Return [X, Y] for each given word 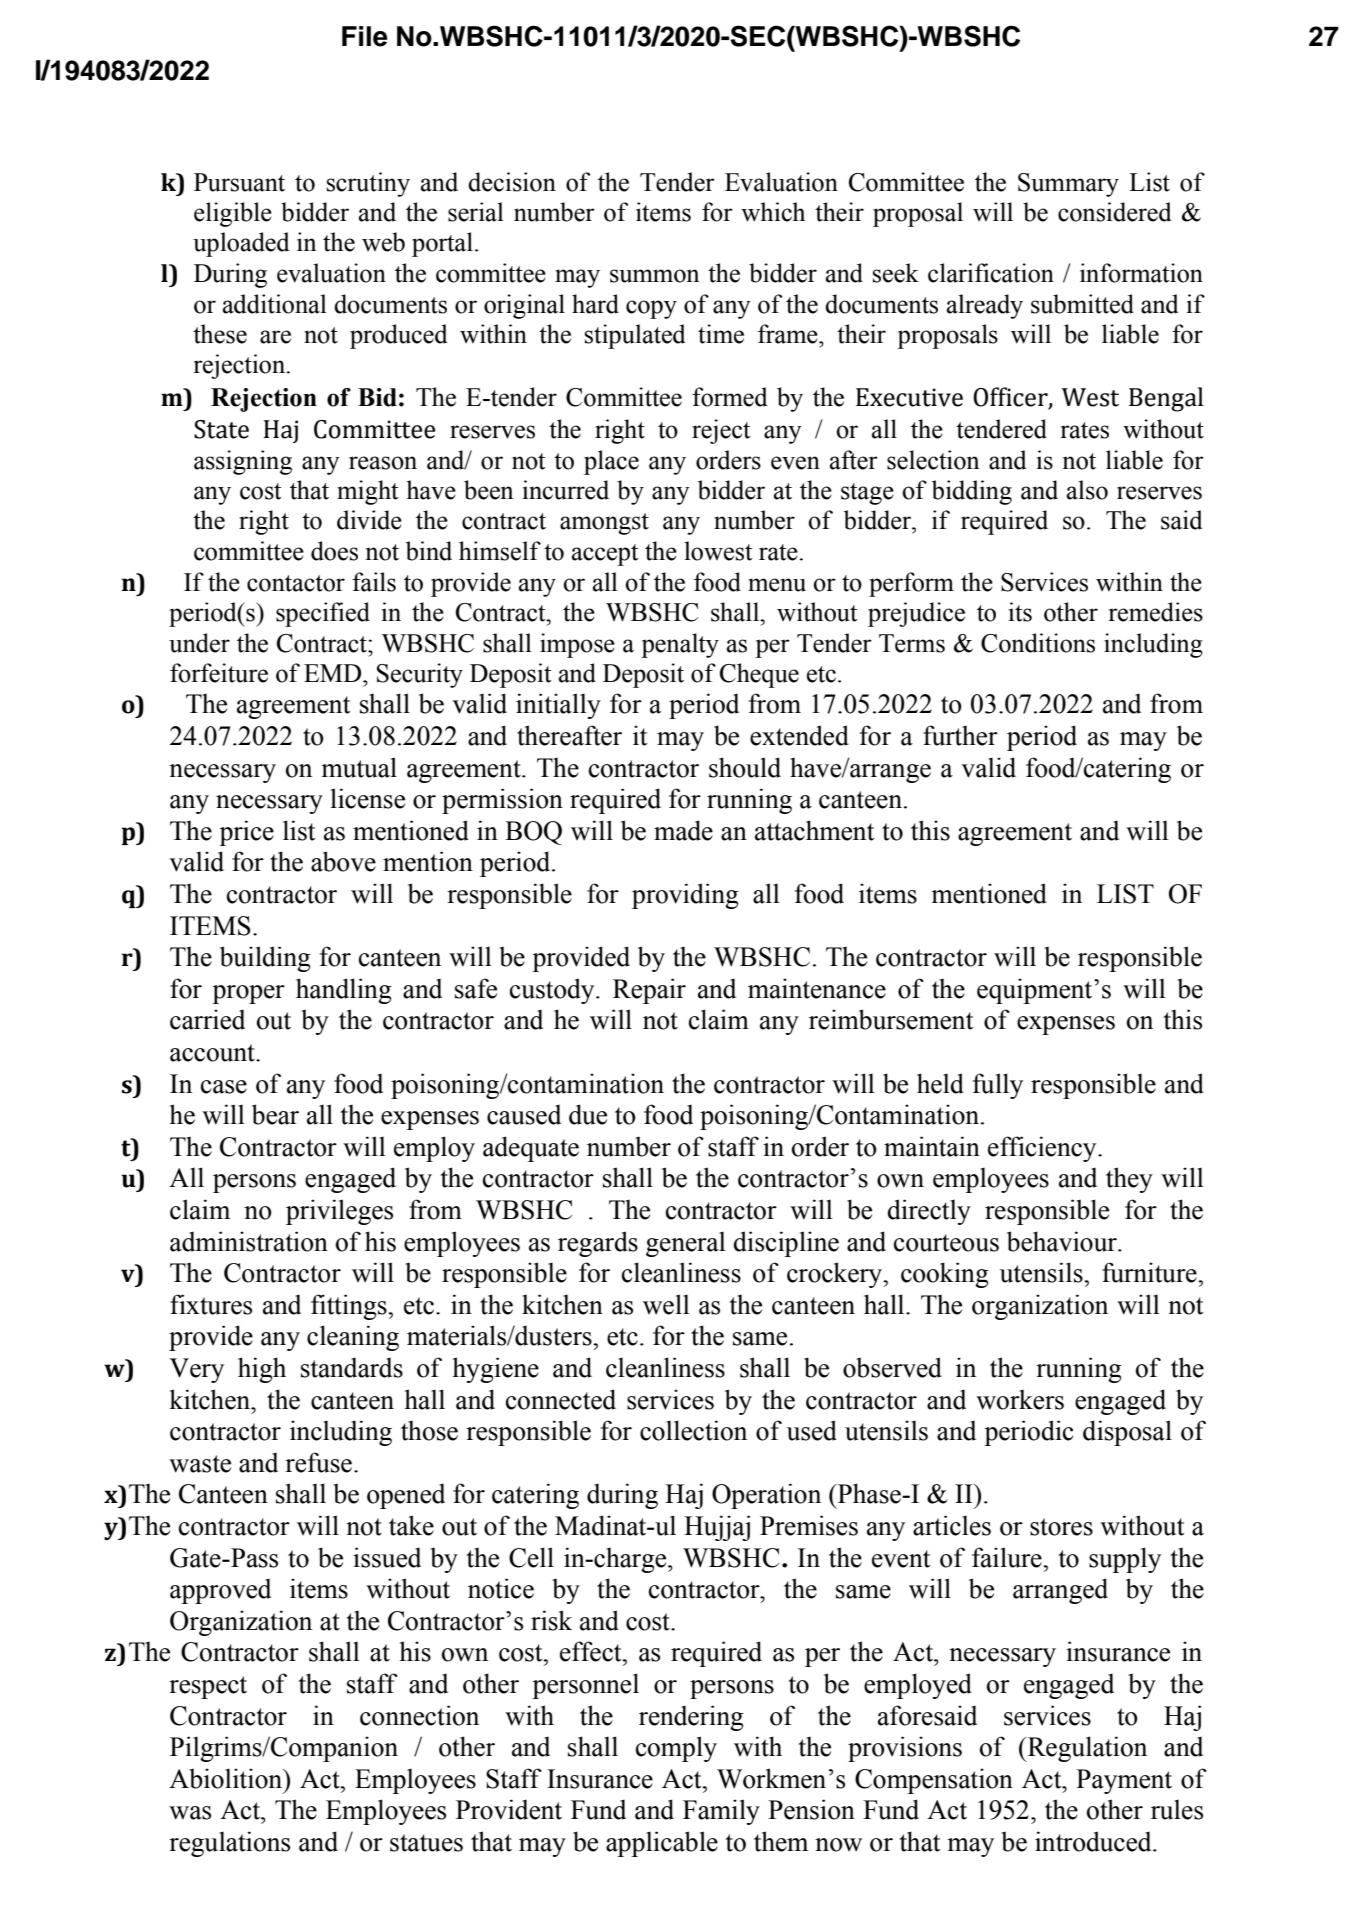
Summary [1068, 185]
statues [426, 1843]
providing [685, 896]
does [334, 551]
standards [352, 1367]
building [265, 959]
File [365, 36]
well [666, 1304]
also [1087, 490]
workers [1020, 1399]
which [773, 212]
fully [998, 1086]
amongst [604, 524]
